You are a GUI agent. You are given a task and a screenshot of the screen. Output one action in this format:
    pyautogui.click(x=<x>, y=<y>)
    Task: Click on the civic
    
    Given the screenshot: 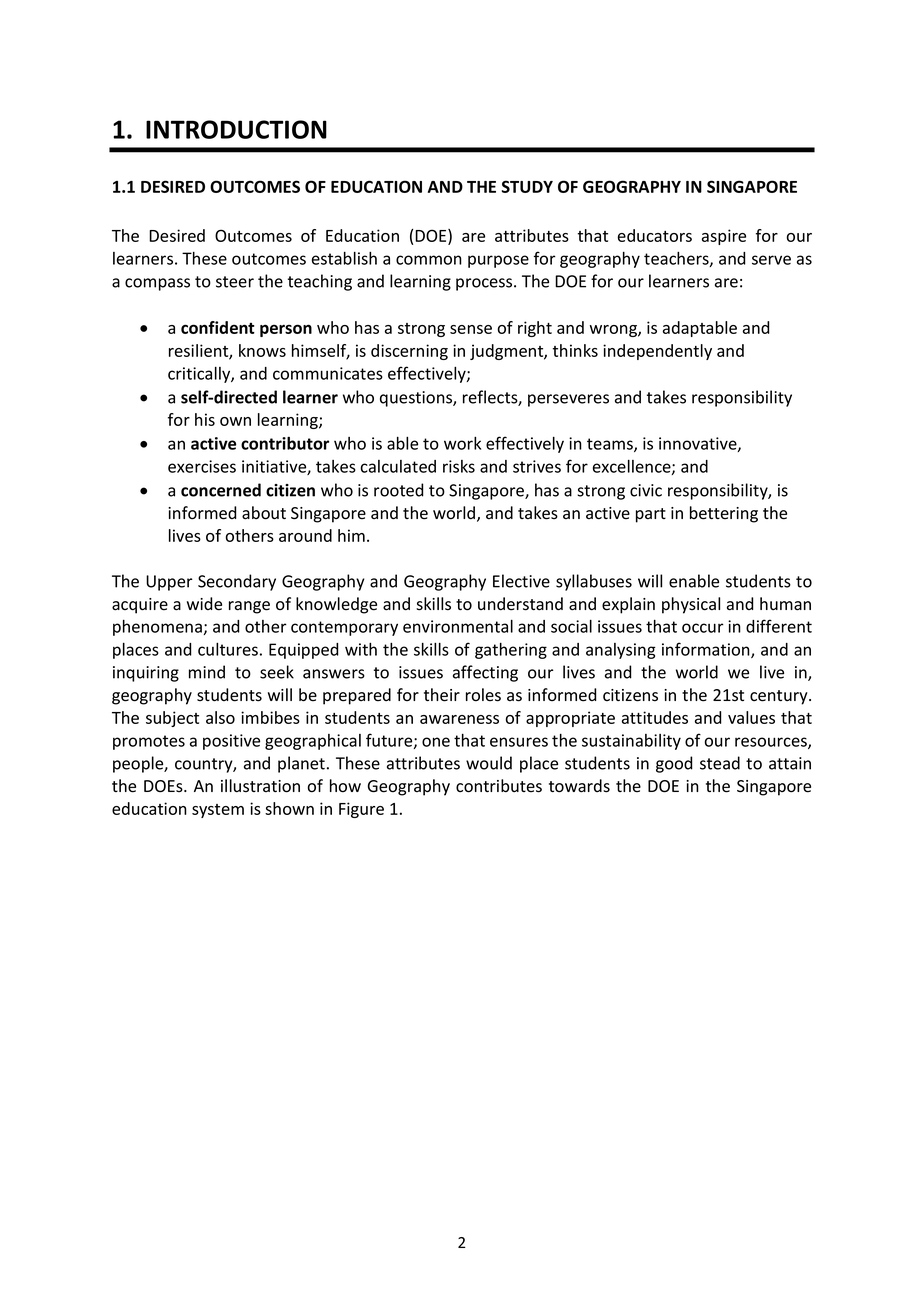 What is the action you would take?
    pyautogui.click(x=646, y=490)
